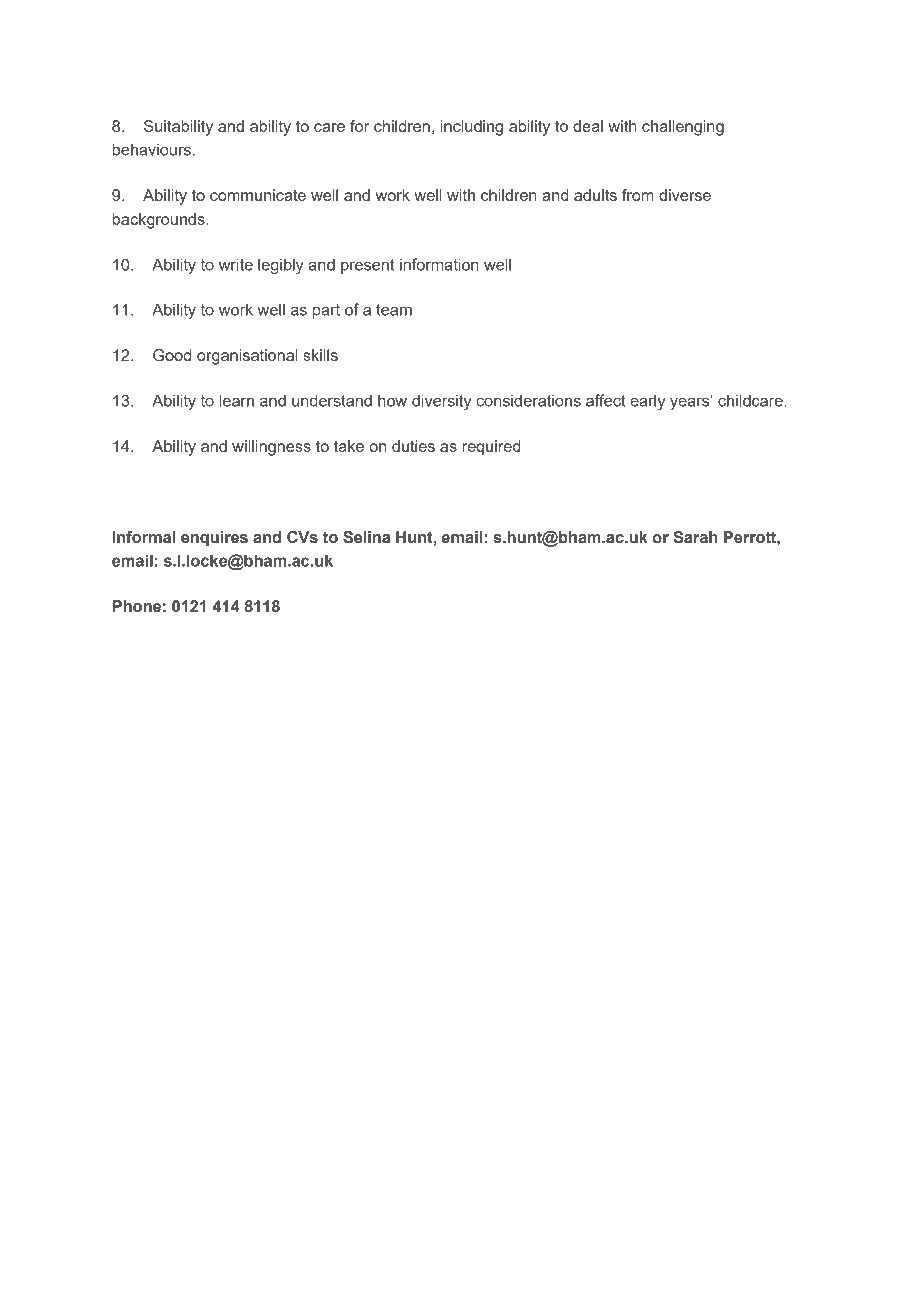 The width and height of the screenshot is (924, 1308). I want to click on write, so click(236, 264).
